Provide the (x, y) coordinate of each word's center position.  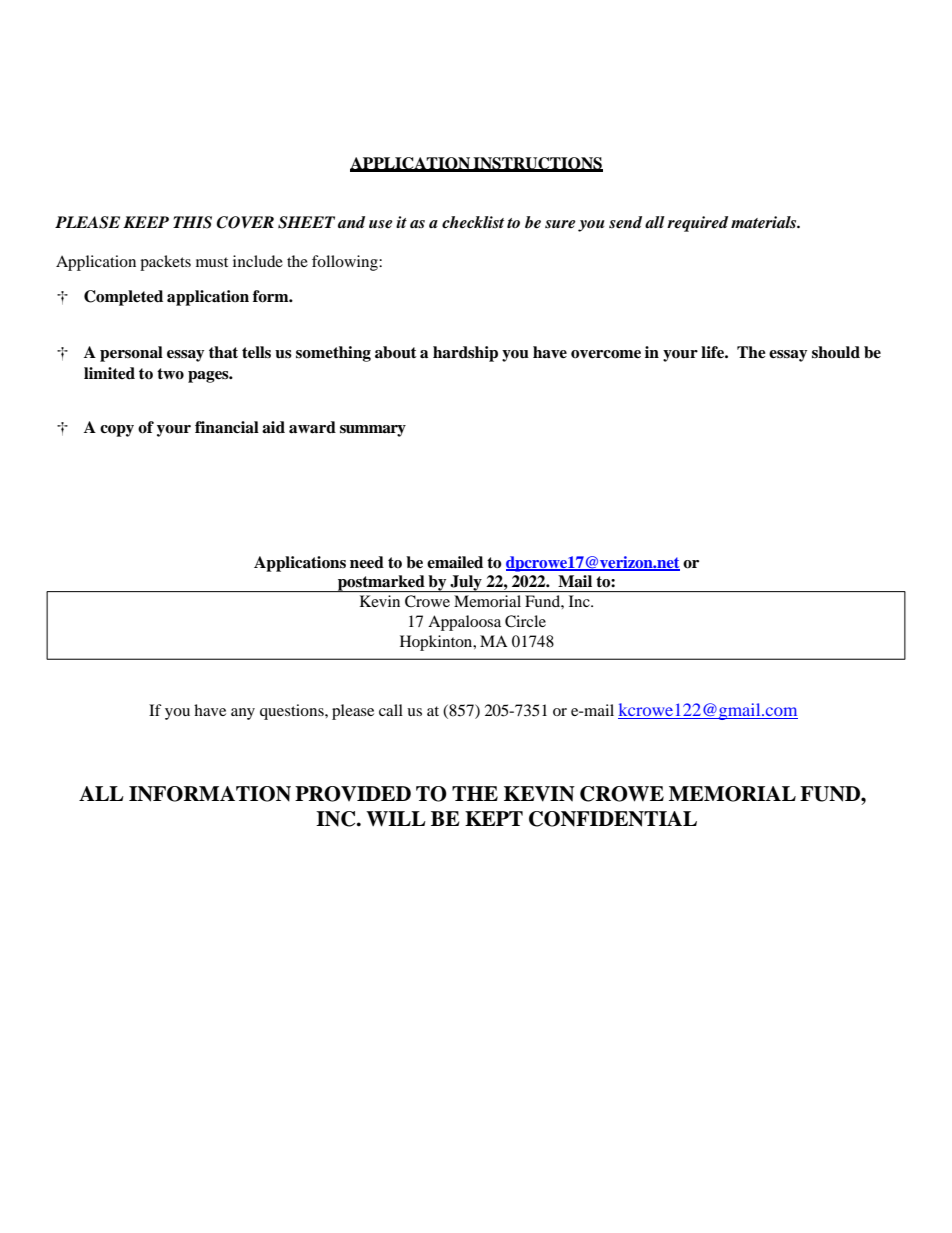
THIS (192, 222)
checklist (473, 222)
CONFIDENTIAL (613, 819)
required (697, 224)
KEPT (494, 818)
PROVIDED (353, 794)
